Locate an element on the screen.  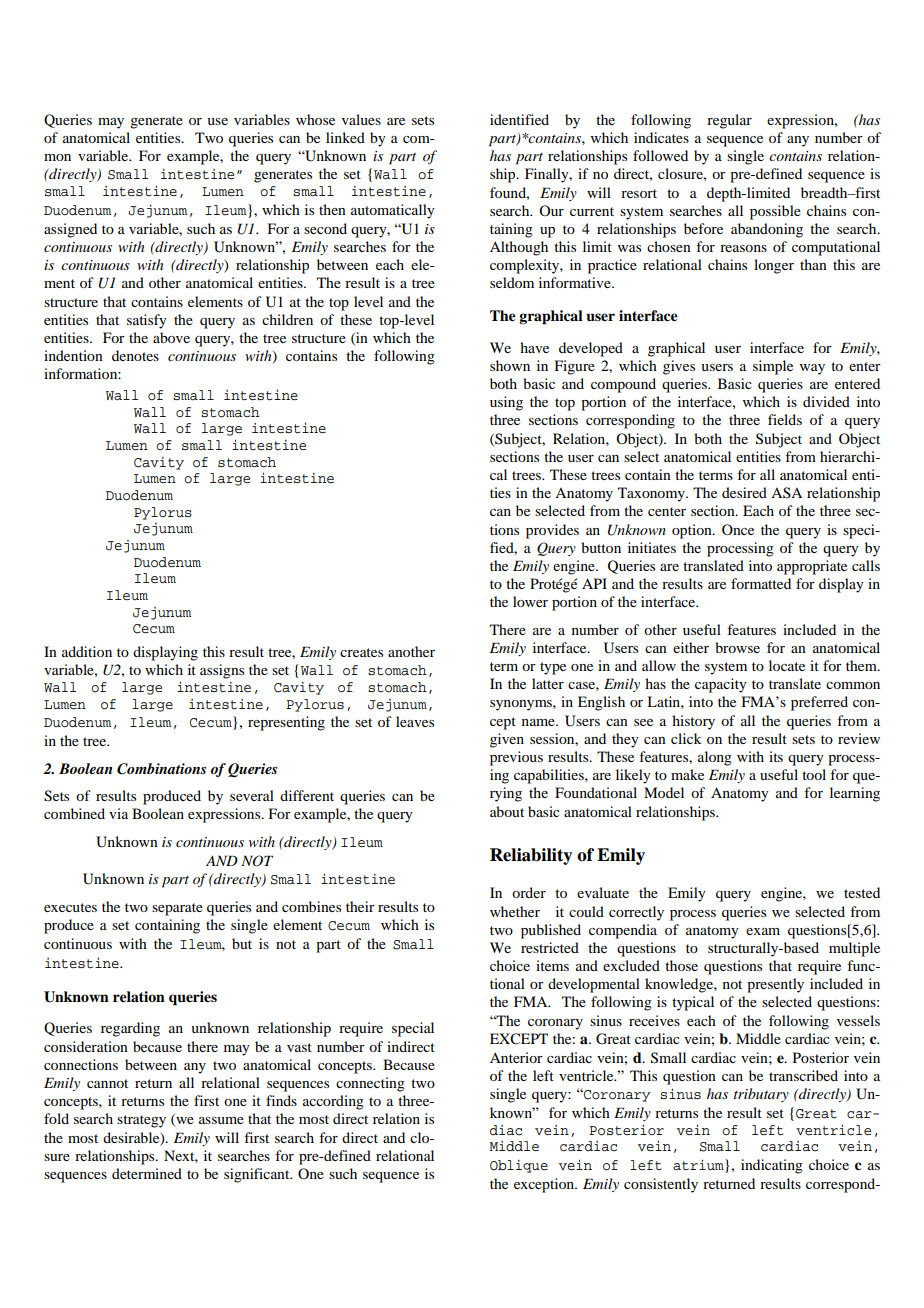
denotes is located at coordinates (135, 355).
